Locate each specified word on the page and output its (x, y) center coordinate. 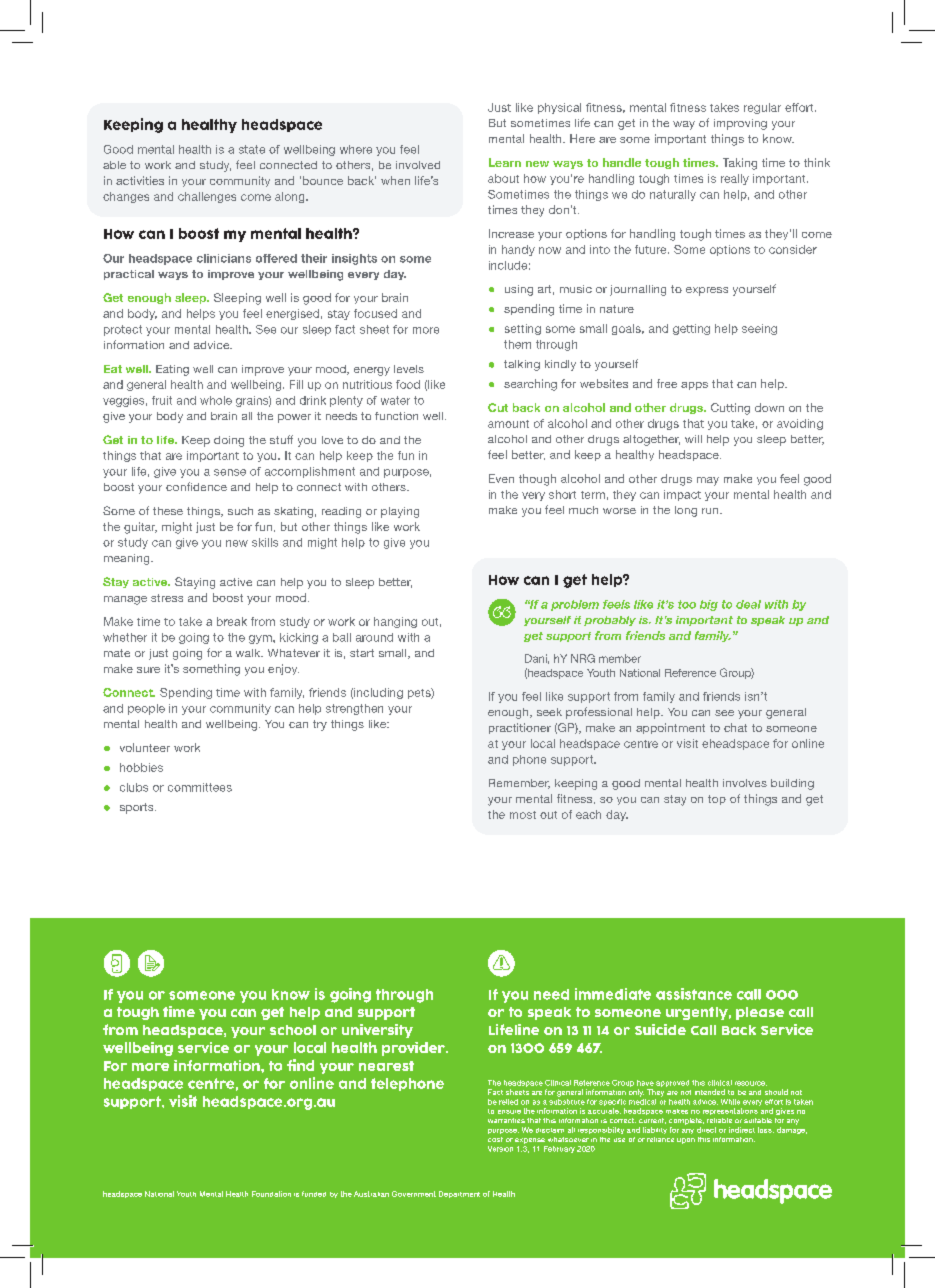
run (711, 511)
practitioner (520, 728)
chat (735, 727)
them (517, 344)
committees (200, 787)
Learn (505, 162)
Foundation (271, 1194)
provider (414, 1049)
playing (400, 512)
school (293, 1030)
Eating (172, 370)
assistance (694, 994)
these (168, 511)
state (252, 149)
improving (740, 124)
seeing (759, 329)
